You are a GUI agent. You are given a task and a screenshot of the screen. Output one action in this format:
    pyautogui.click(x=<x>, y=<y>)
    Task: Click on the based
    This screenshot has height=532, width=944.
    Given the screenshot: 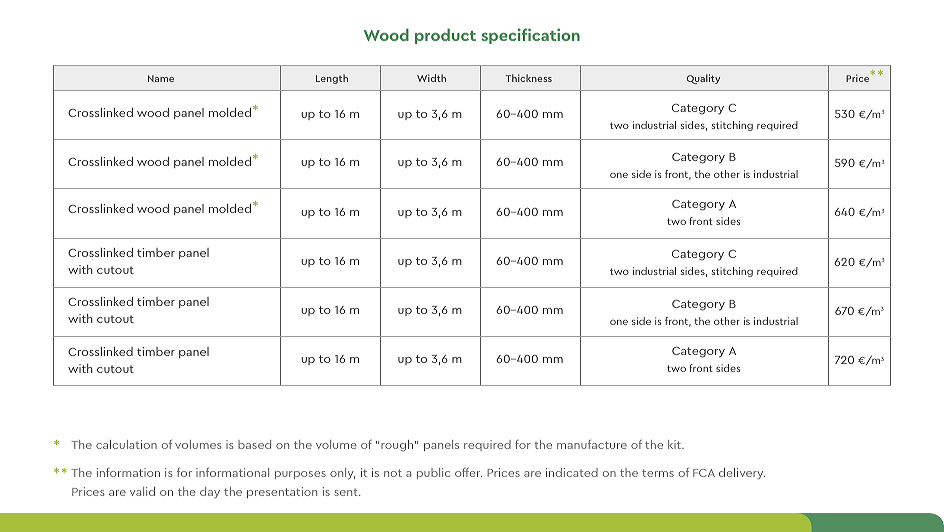 What is the action you would take?
    pyautogui.click(x=254, y=444)
